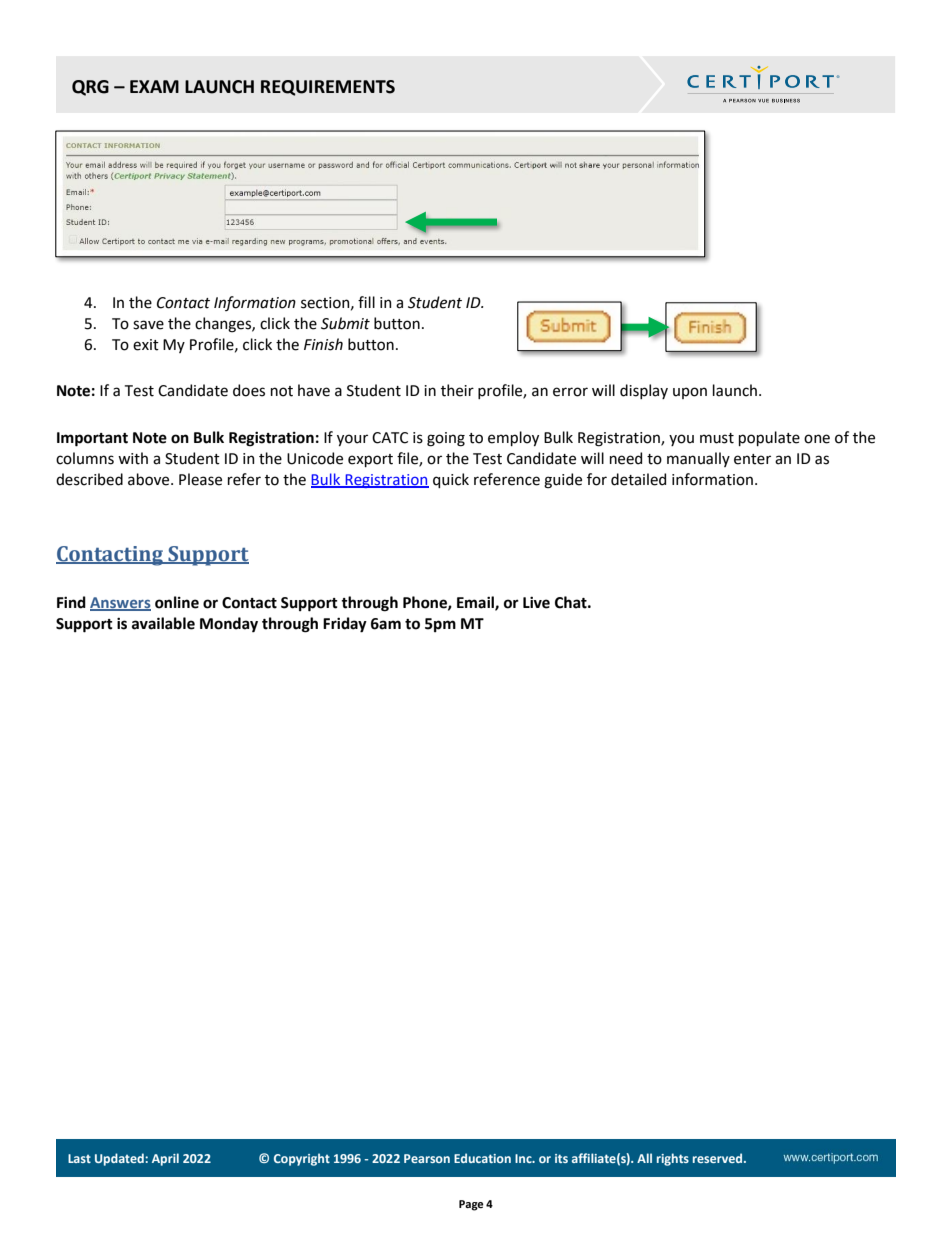 This image has width=952, height=1233. Describe the element at coordinates (154, 86) in the image. I see `EXAM` at that location.
